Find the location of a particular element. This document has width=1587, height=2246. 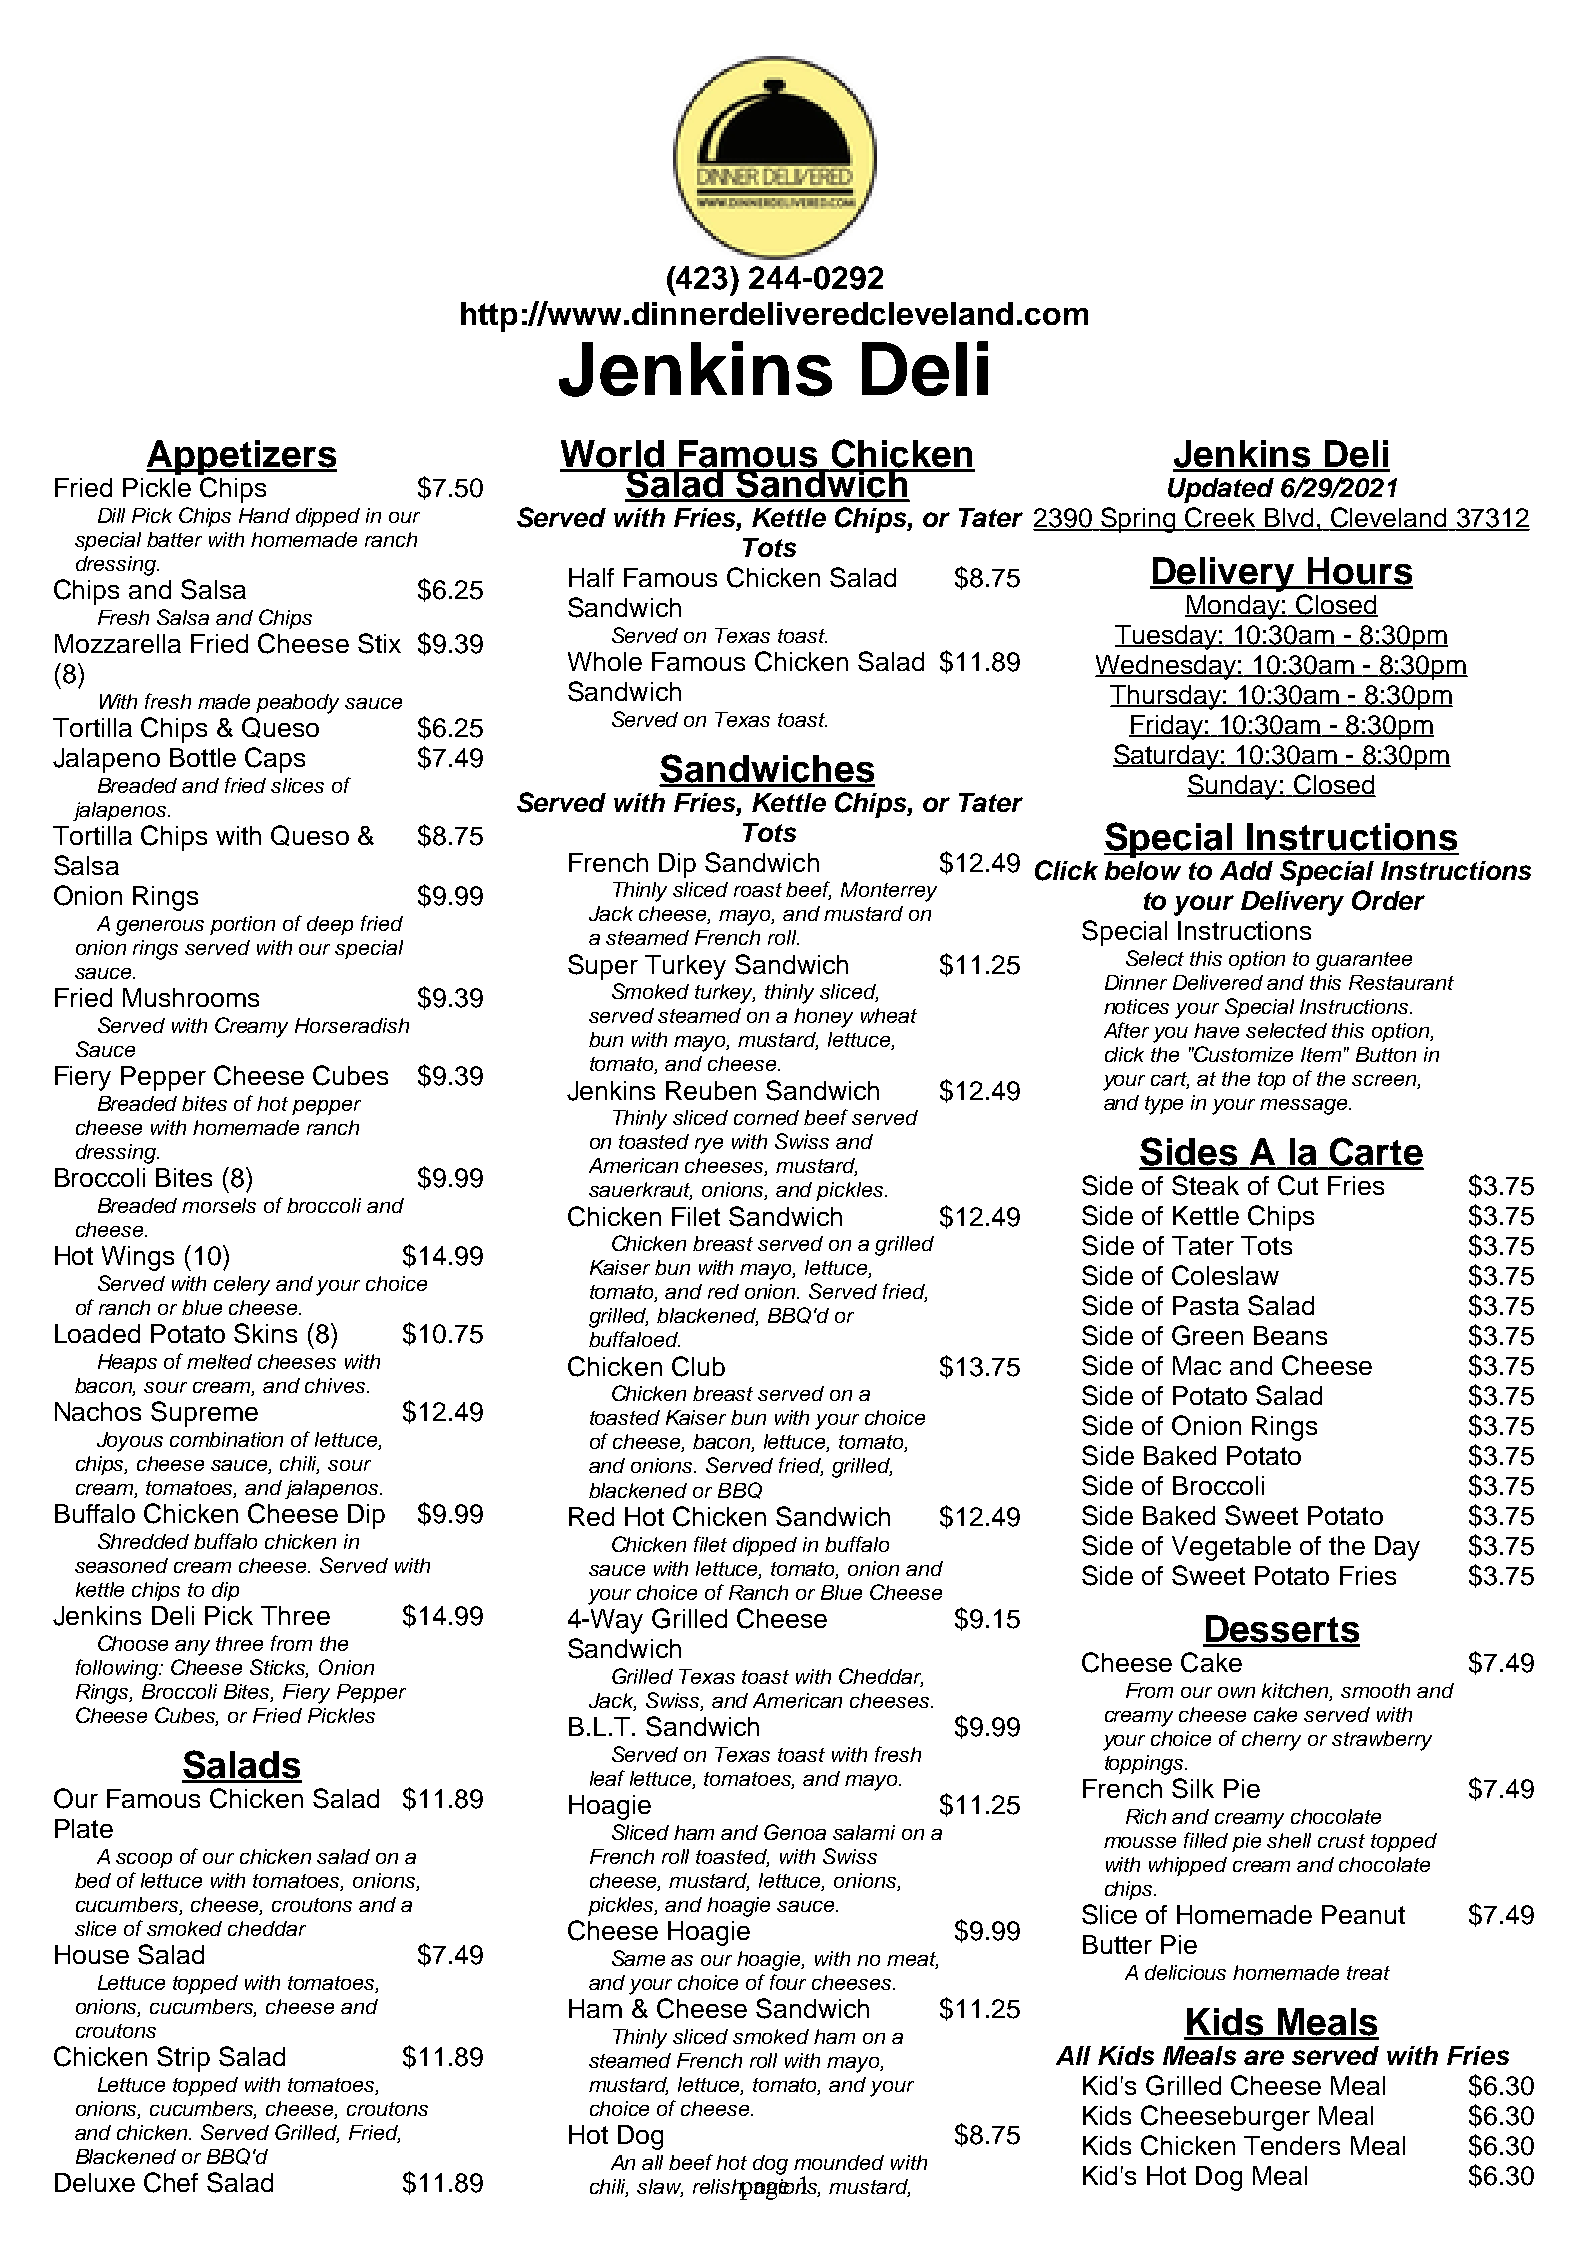

Half is located at coordinates (591, 577).
